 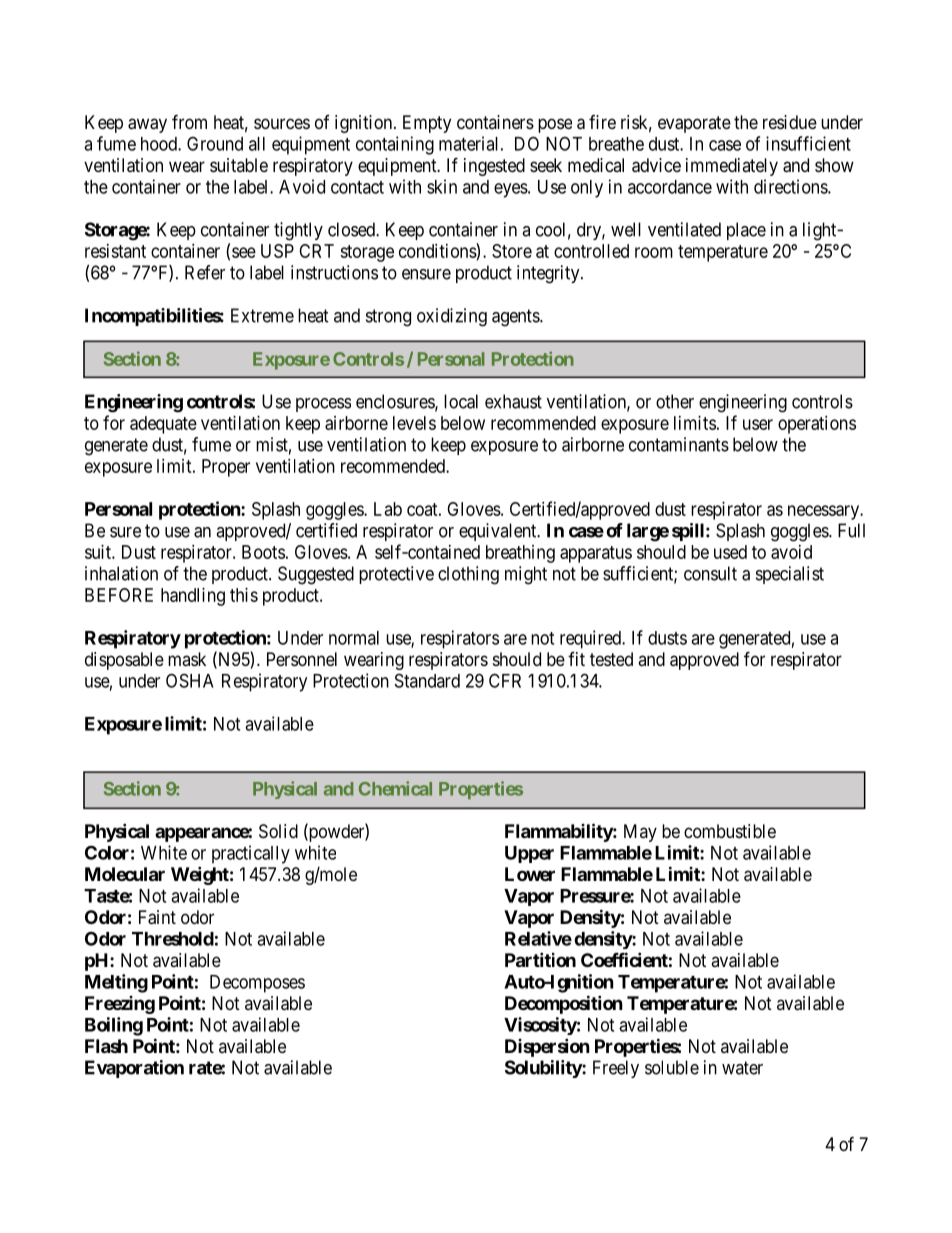 What do you see at coordinates (732, 167) in the document?
I see `immediately` at bounding box center [732, 167].
